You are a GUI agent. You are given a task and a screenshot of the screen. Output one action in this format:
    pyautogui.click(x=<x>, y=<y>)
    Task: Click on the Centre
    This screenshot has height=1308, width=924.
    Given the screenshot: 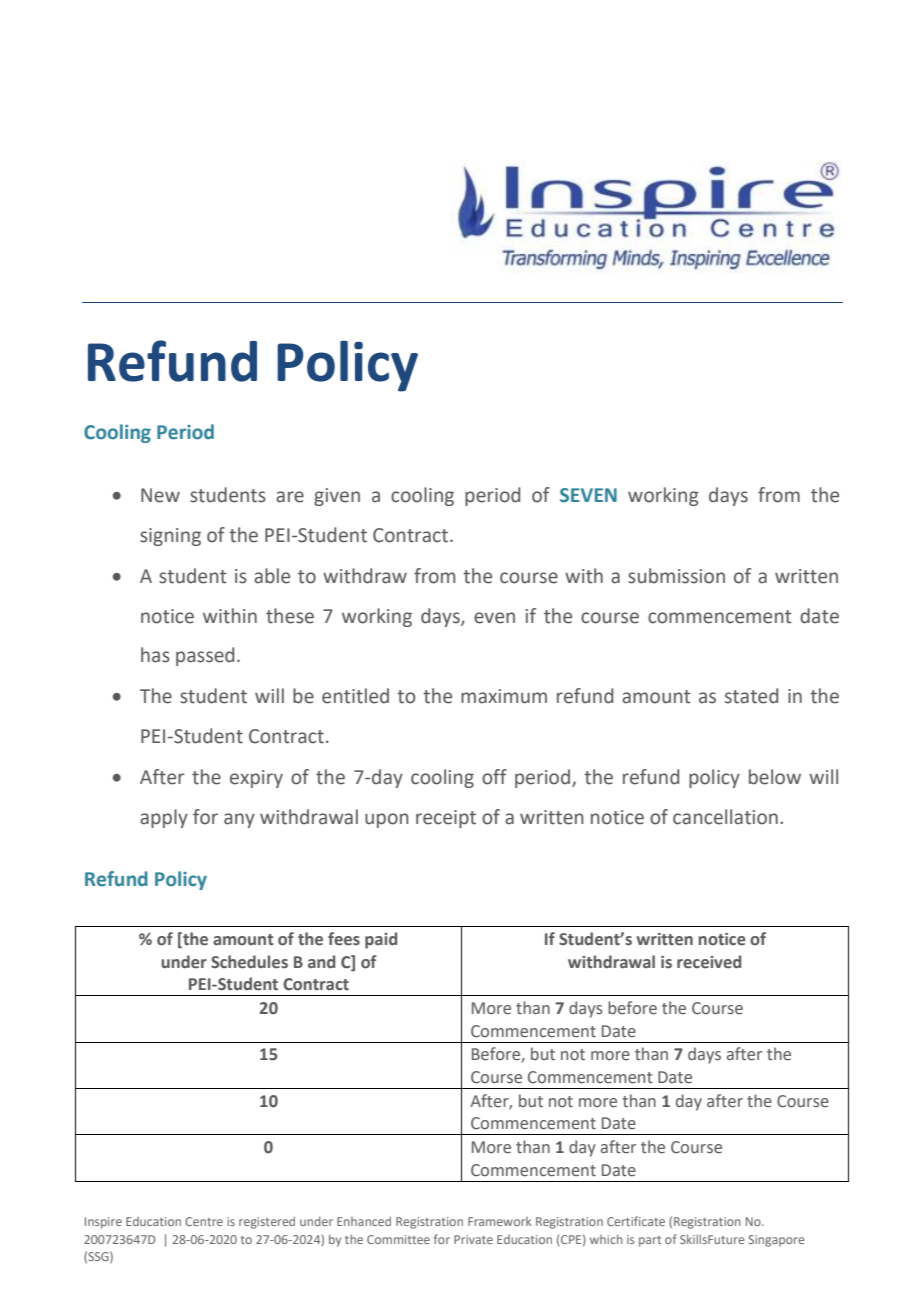 What is the action you would take?
    pyautogui.click(x=204, y=1221)
